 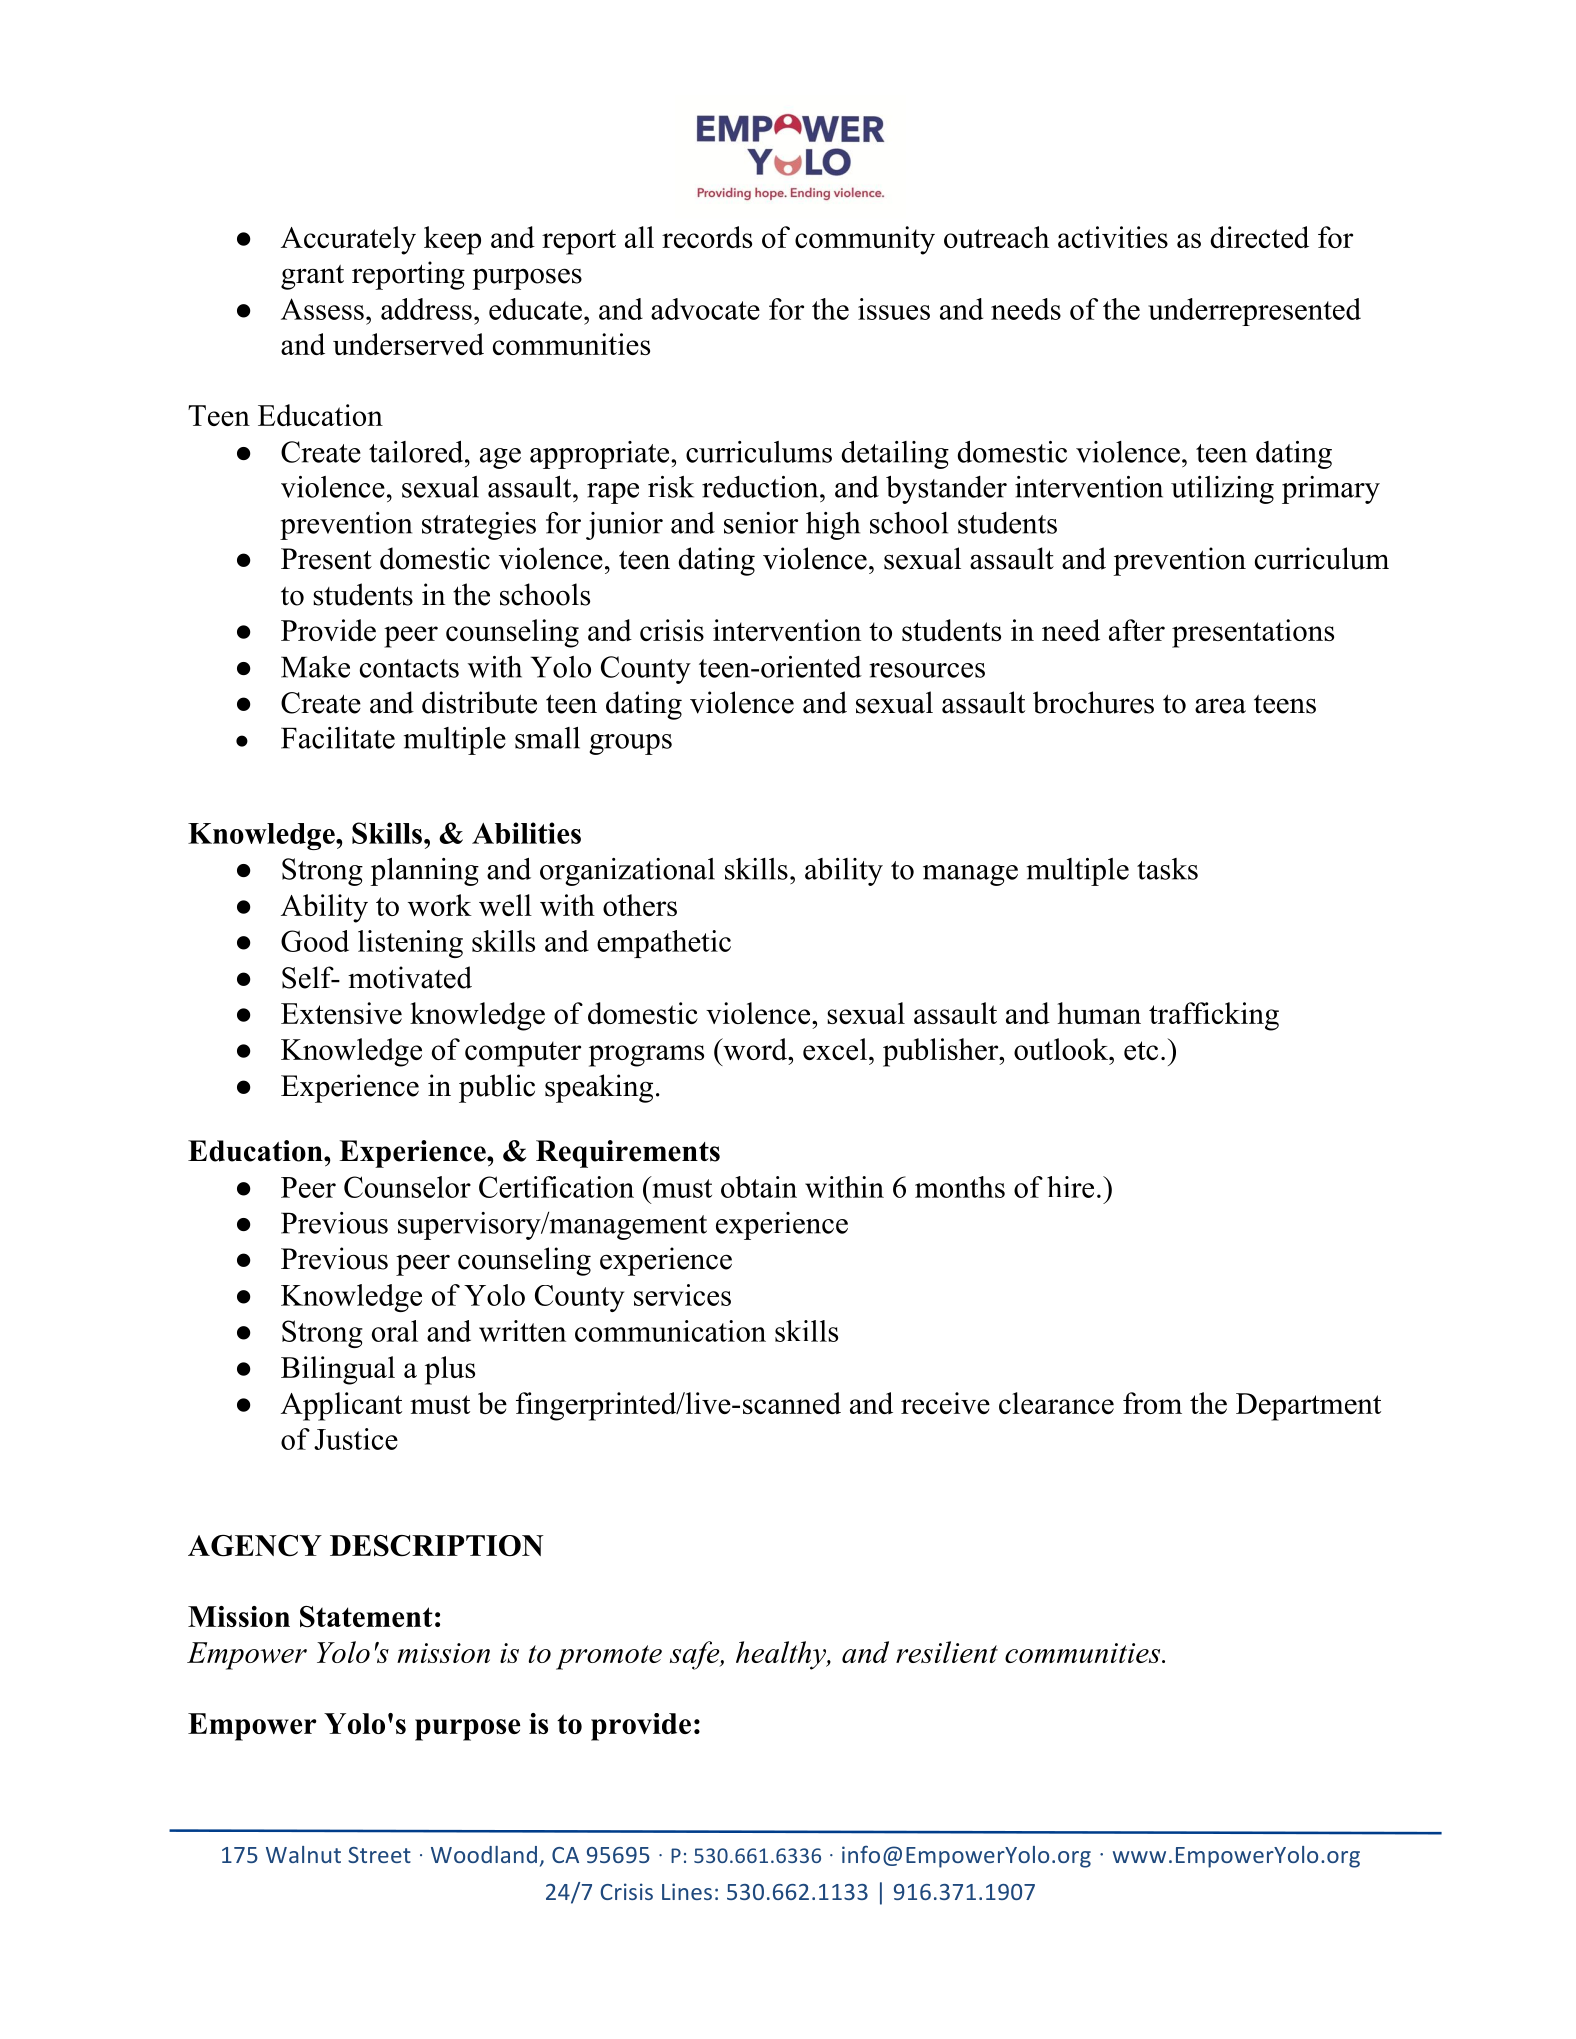 I want to click on organizational, so click(x=627, y=872).
